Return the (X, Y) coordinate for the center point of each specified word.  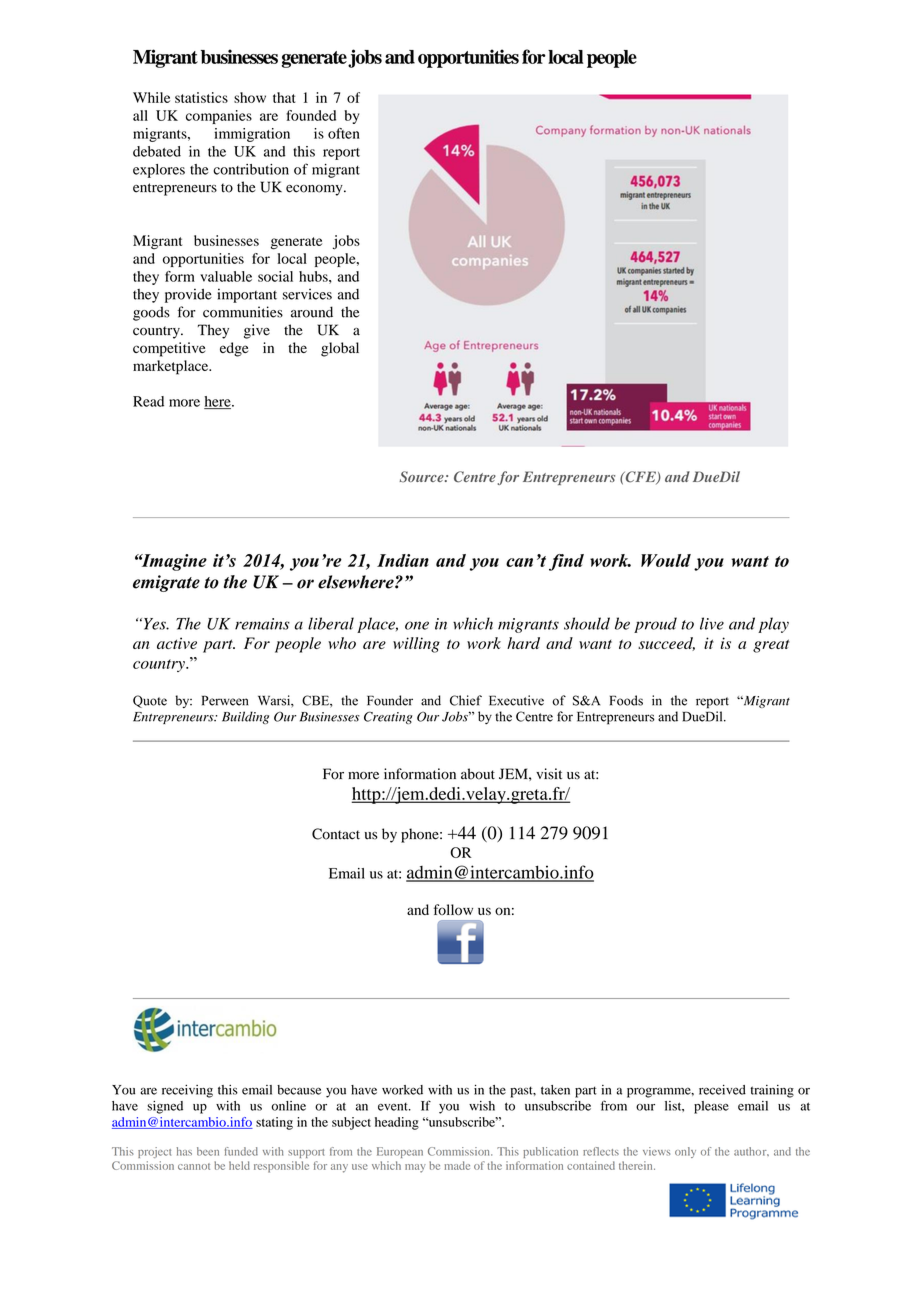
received (722, 1090)
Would (666, 560)
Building (245, 717)
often (344, 133)
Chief (466, 700)
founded (311, 115)
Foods (626, 700)
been (208, 1151)
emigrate (166, 583)
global (340, 349)
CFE (640, 478)
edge (234, 349)
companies (219, 117)
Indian (403, 560)
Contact (336, 834)
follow (453, 909)
